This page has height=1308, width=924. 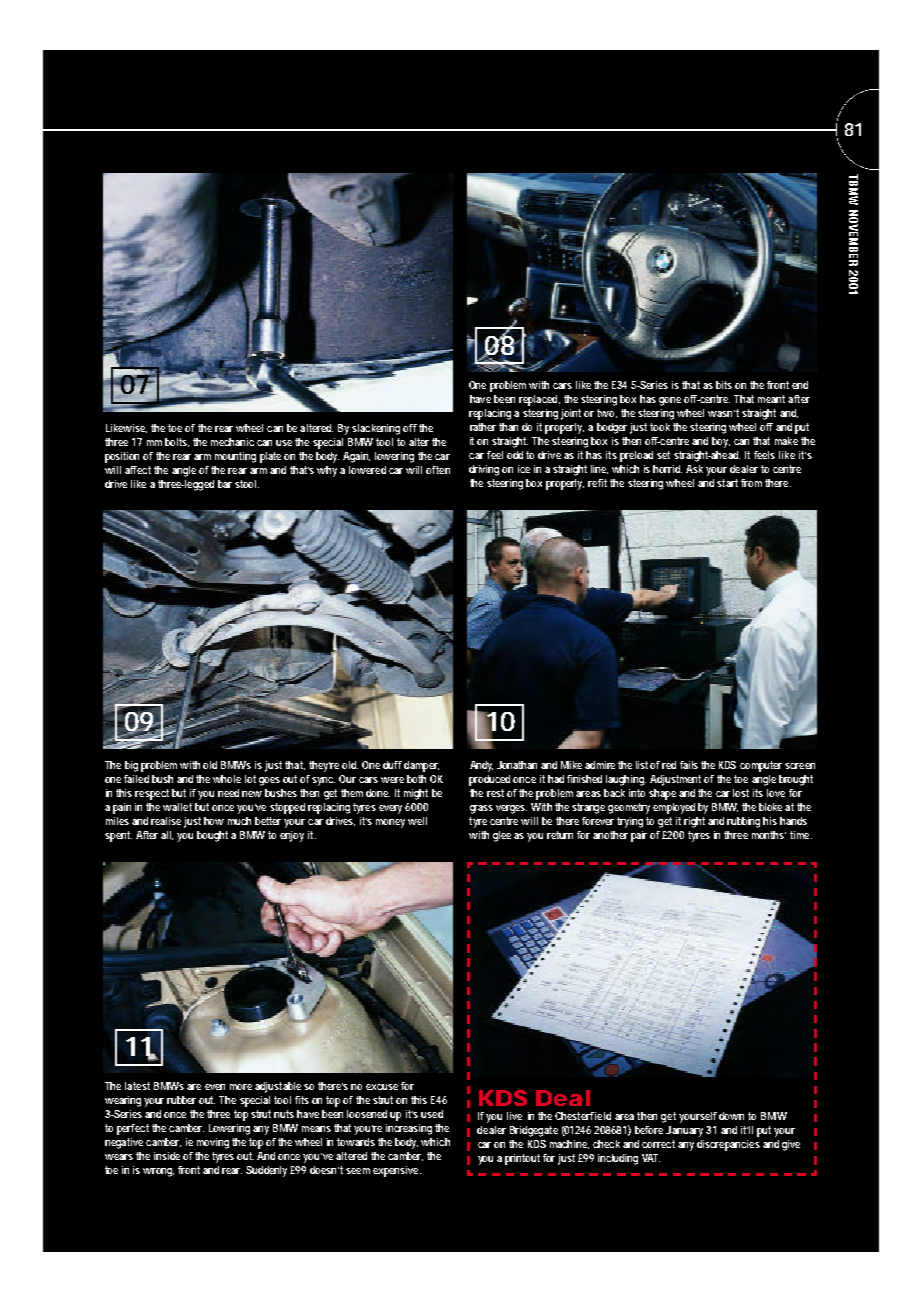 What do you see at coordinates (177, 442) in the page?
I see `bolts` at bounding box center [177, 442].
